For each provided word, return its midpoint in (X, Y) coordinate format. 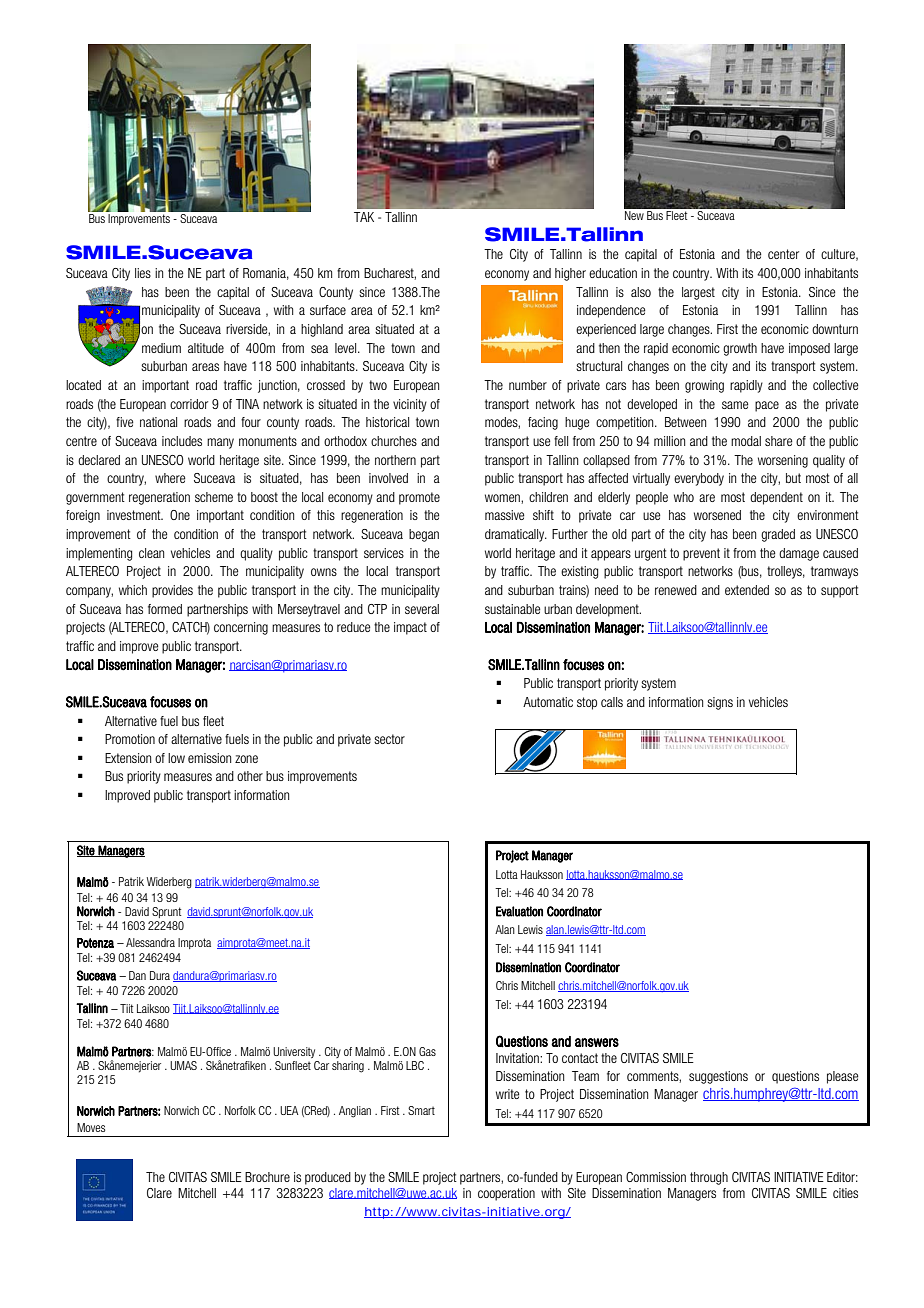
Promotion (130, 739)
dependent (776, 498)
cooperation (506, 1194)
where (170, 478)
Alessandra (150, 942)
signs (720, 703)
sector (389, 739)
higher (570, 274)
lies (143, 273)
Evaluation (519, 911)
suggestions (718, 1077)
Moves (91, 1127)
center (783, 254)
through (709, 1178)
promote (419, 498)
